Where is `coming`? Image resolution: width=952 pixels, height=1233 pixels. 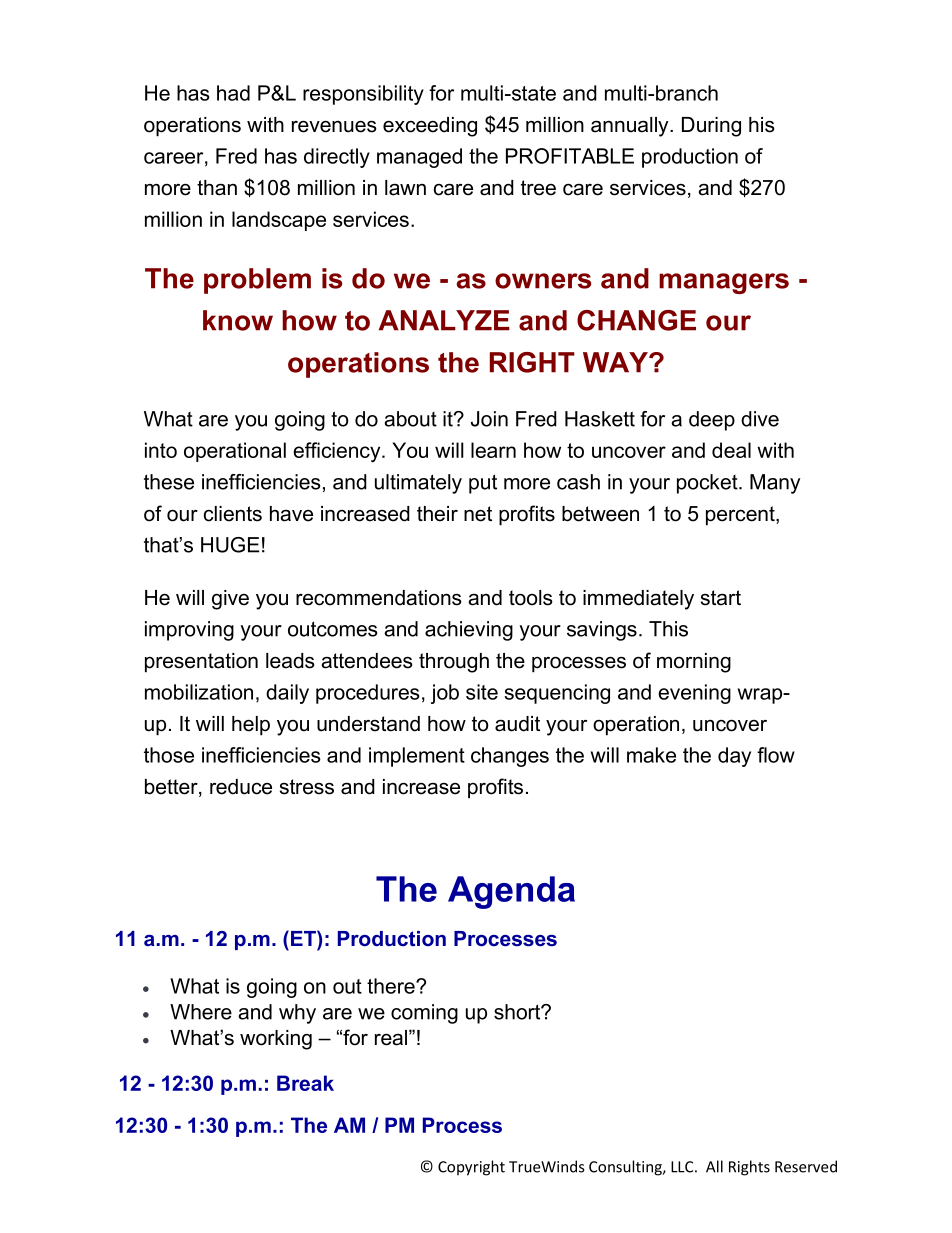 coming is located at coordinates (424, 1014).
